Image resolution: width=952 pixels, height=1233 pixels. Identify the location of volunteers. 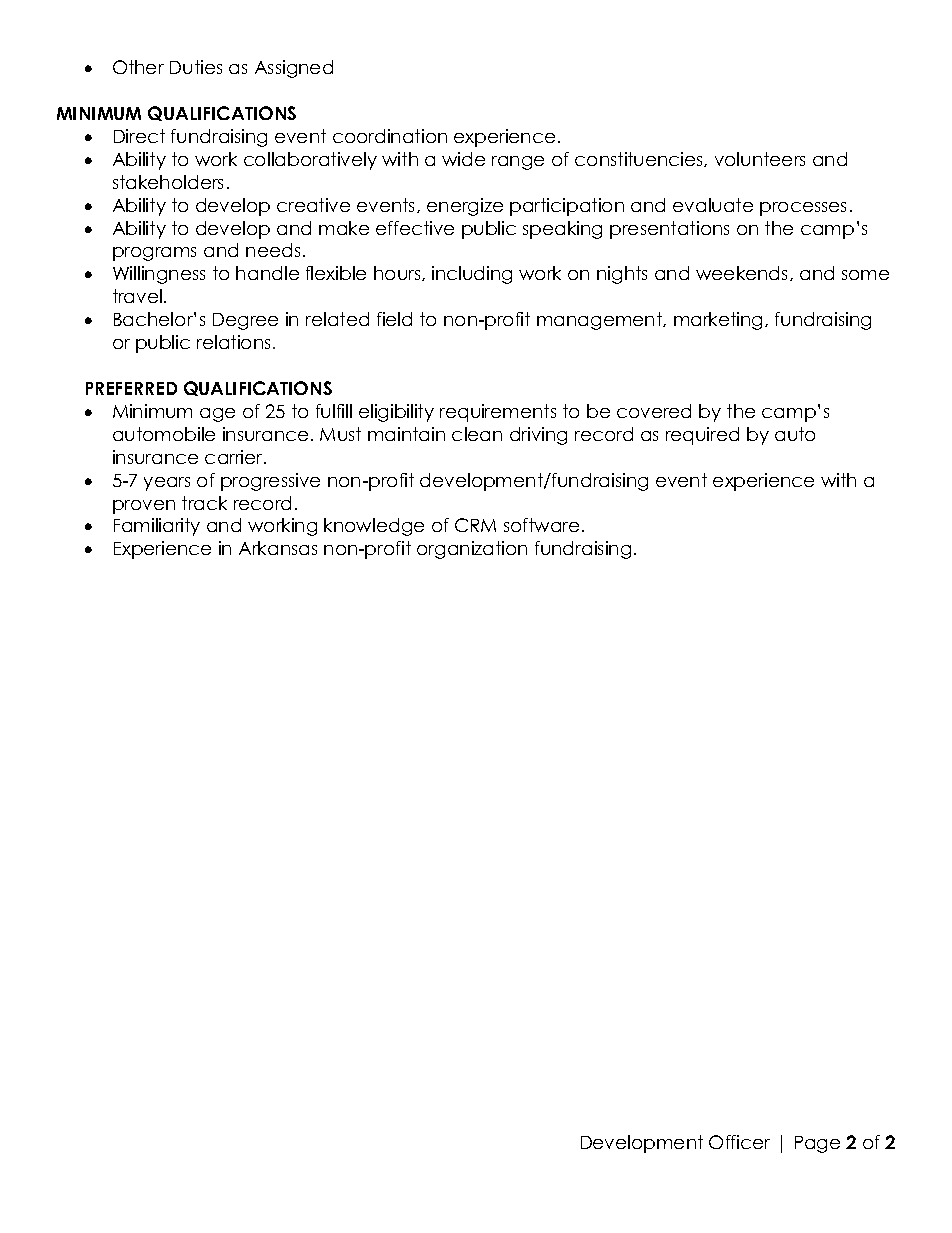
(760, 159).
